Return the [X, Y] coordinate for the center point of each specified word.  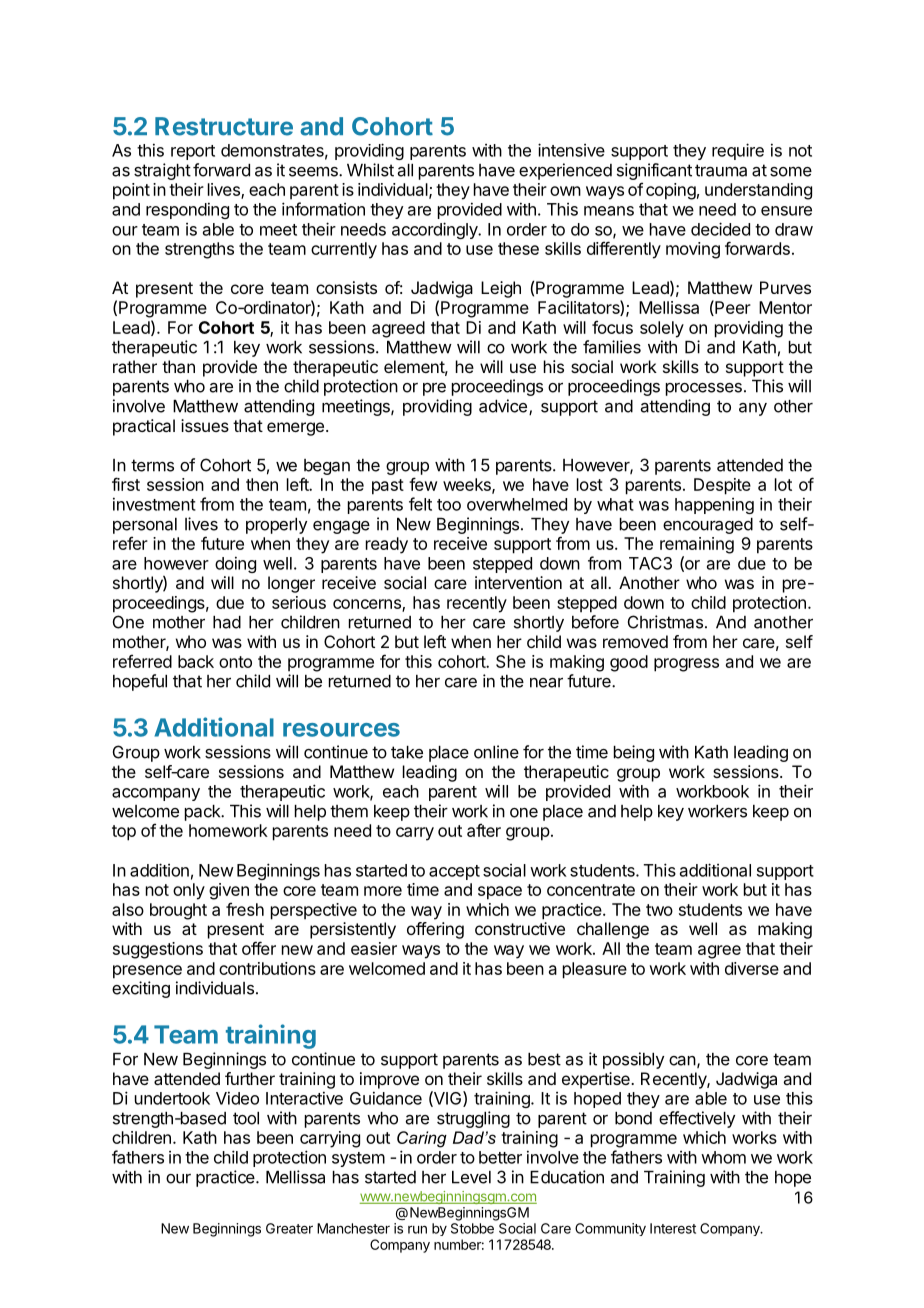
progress [686, 665]
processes [704, 389]
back [196, 661]
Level [471, 1177]
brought [178, 911]
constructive [520, 928]
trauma [721, 170]
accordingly [436, 230]
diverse [752, 968]
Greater [289, 1228]
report [193, 152]
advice [503, 406]
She [511, 661]
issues [205, 425]
